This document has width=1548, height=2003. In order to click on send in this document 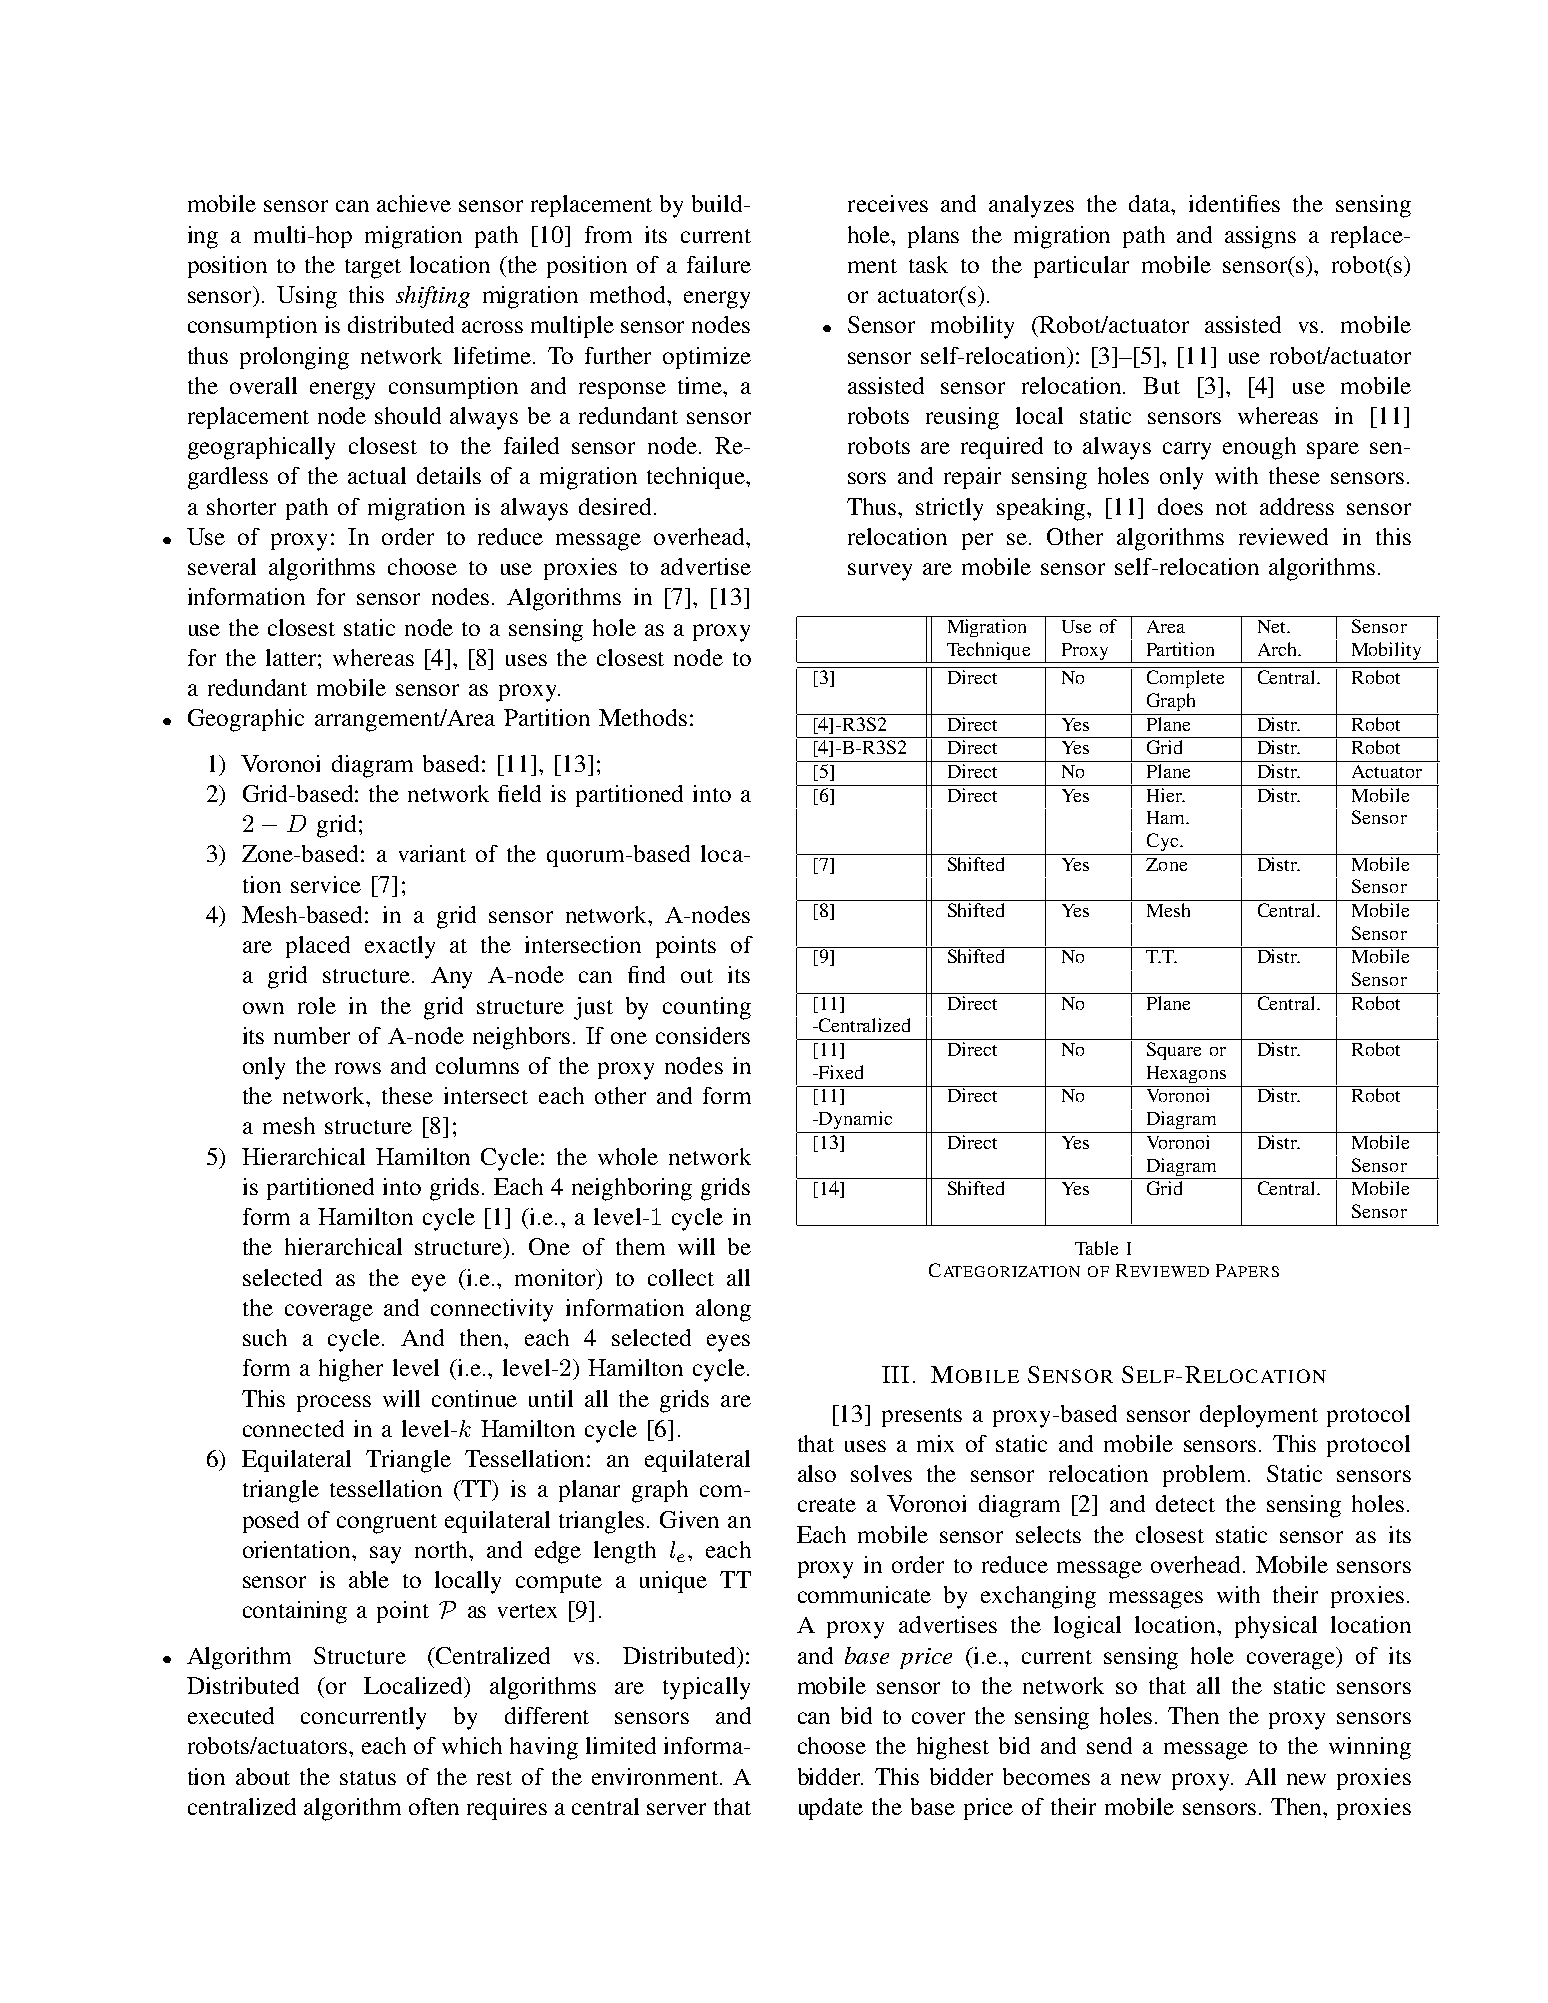, I will do `click(1109, 1745)`.
